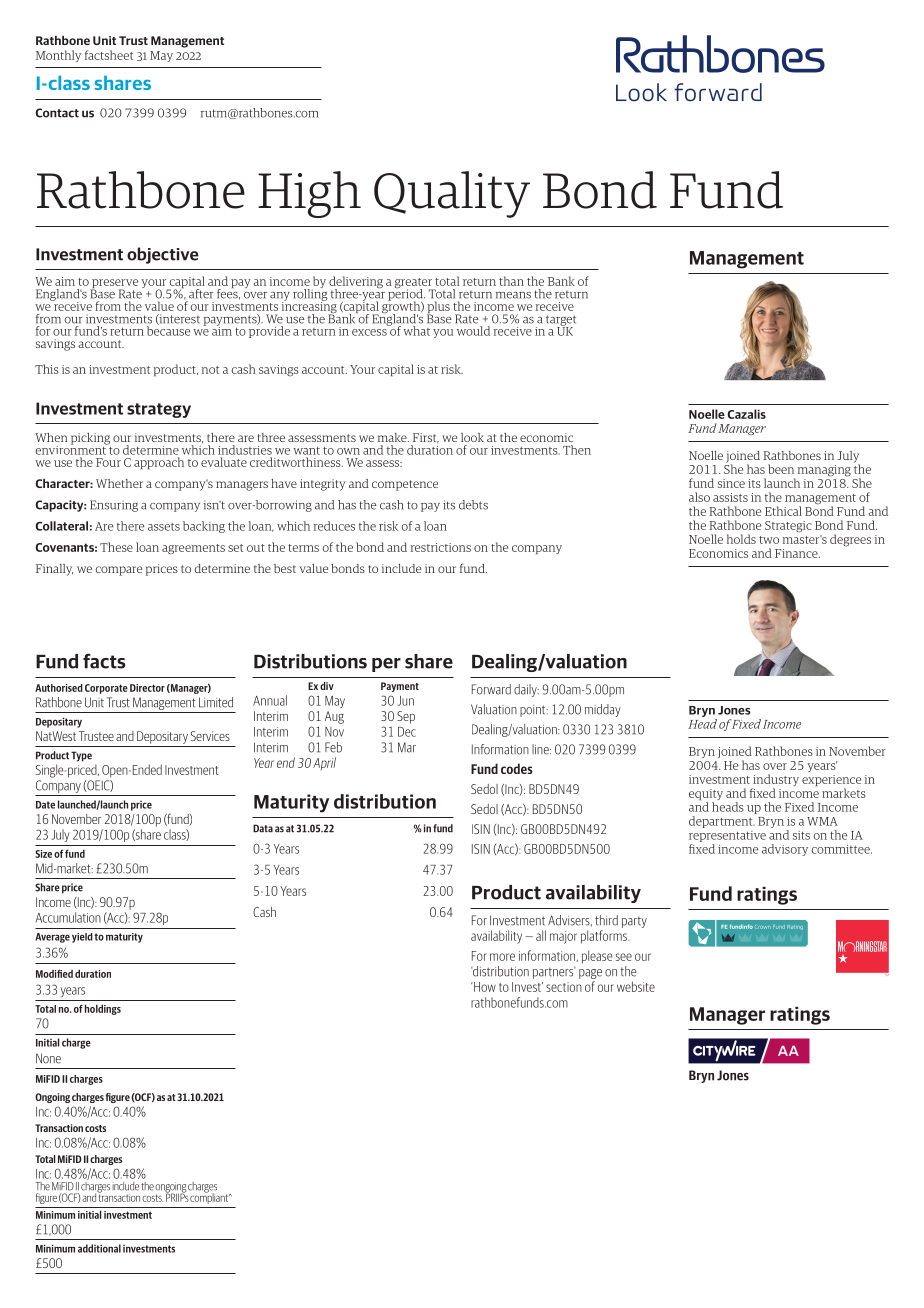 The height and width of the screenshot is (1308, 924). What do you see at coordinates (636, 986) in the screenshot?
I see `website` at bounding box center [636, 986].
